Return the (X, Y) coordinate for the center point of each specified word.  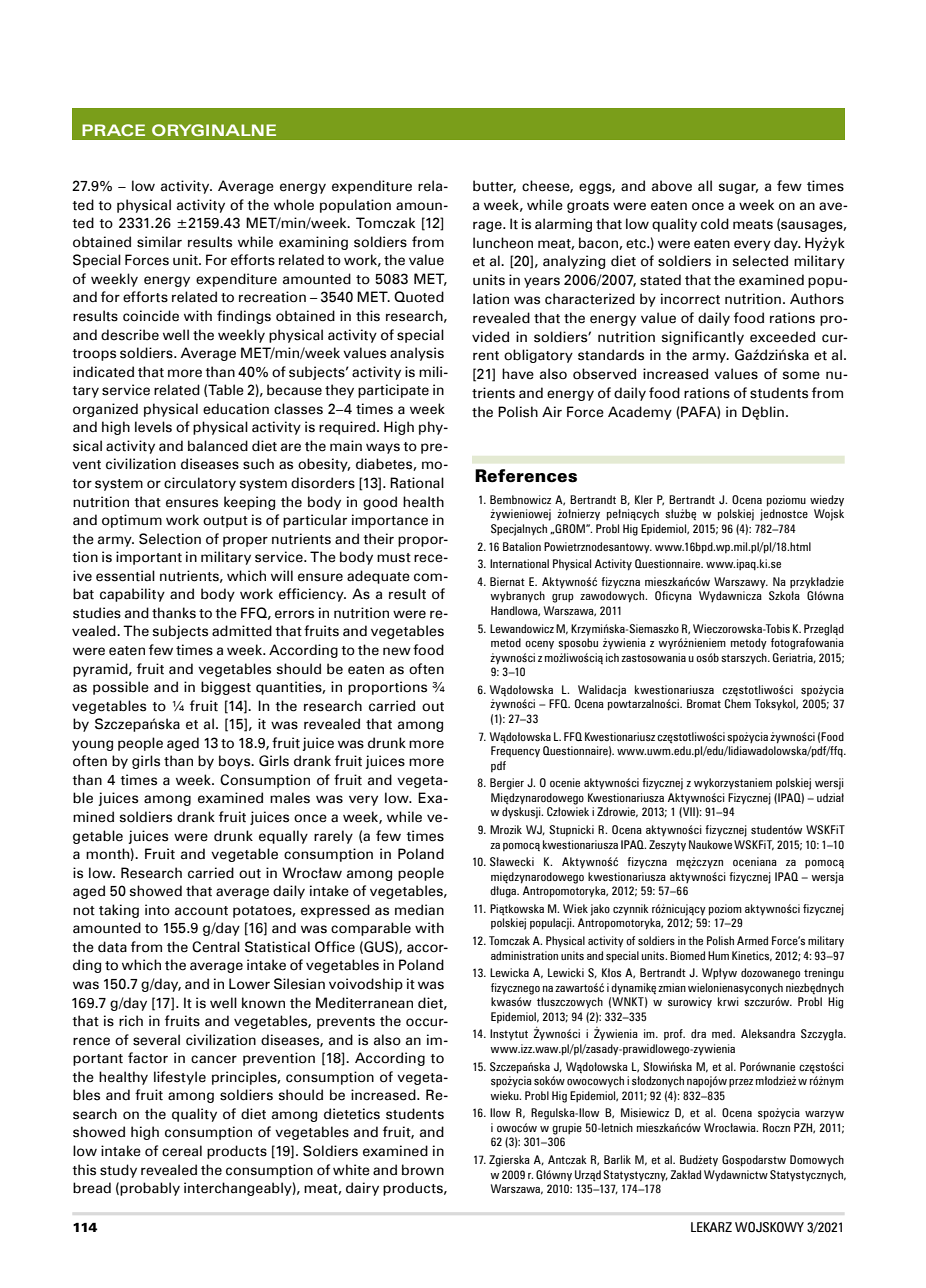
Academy (640, 413)
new (397, 651)
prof (674, 1034)
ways (383, 448)
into (157, 910)
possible (121, 688)
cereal (182, 1151)
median (419, 910)
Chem (738, 703)
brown (423, 1170)
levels (153, 427)
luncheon (503, 243)
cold (715, 224)
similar (159, 242)
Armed (752, 940)
